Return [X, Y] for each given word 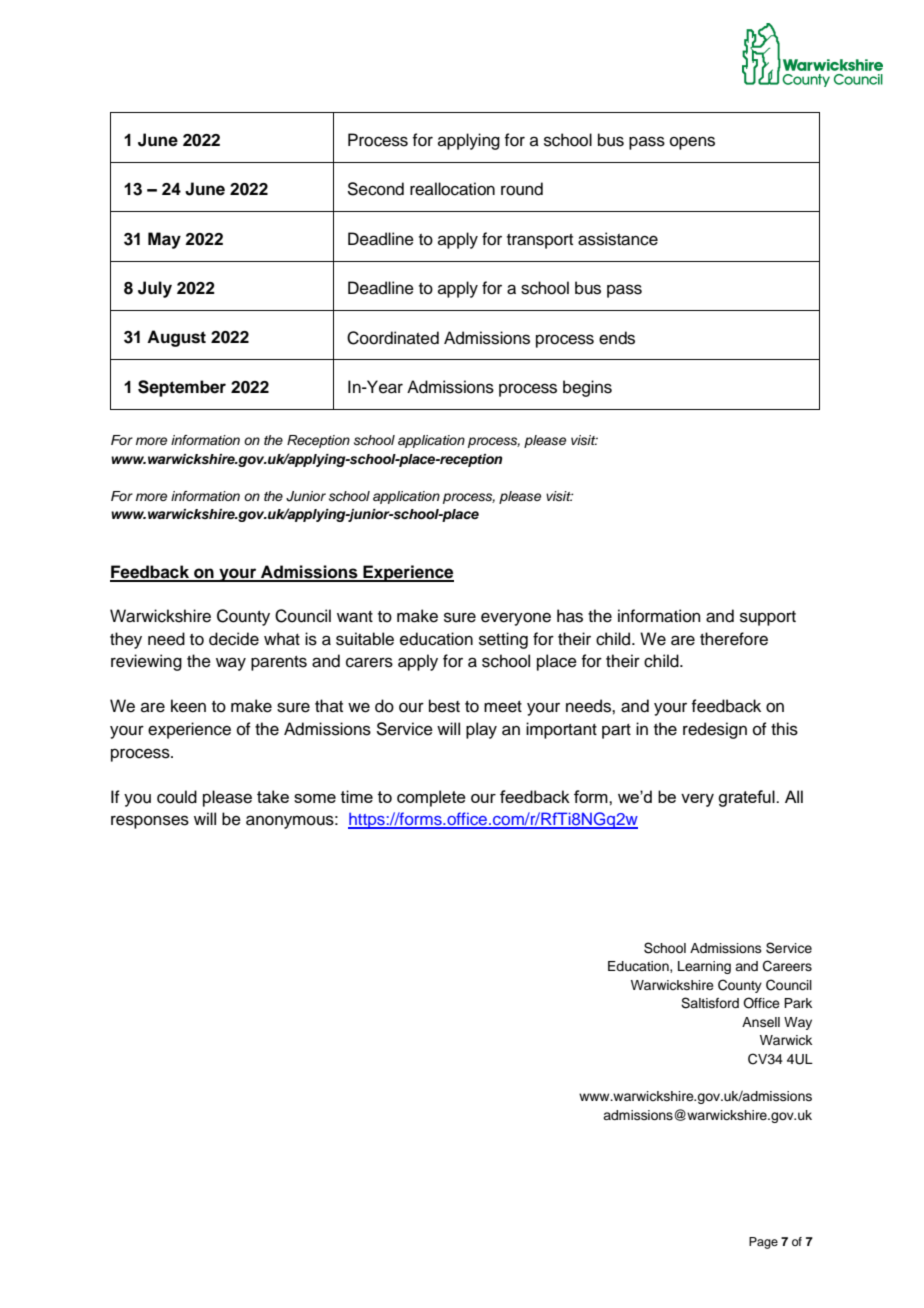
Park [798, 1003]
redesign [715, 730]
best [444, 706]
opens [692, 143]
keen [188, 706]
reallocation [452, 189]
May [164, 240]
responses [150, 822]
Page [763, 1243]
